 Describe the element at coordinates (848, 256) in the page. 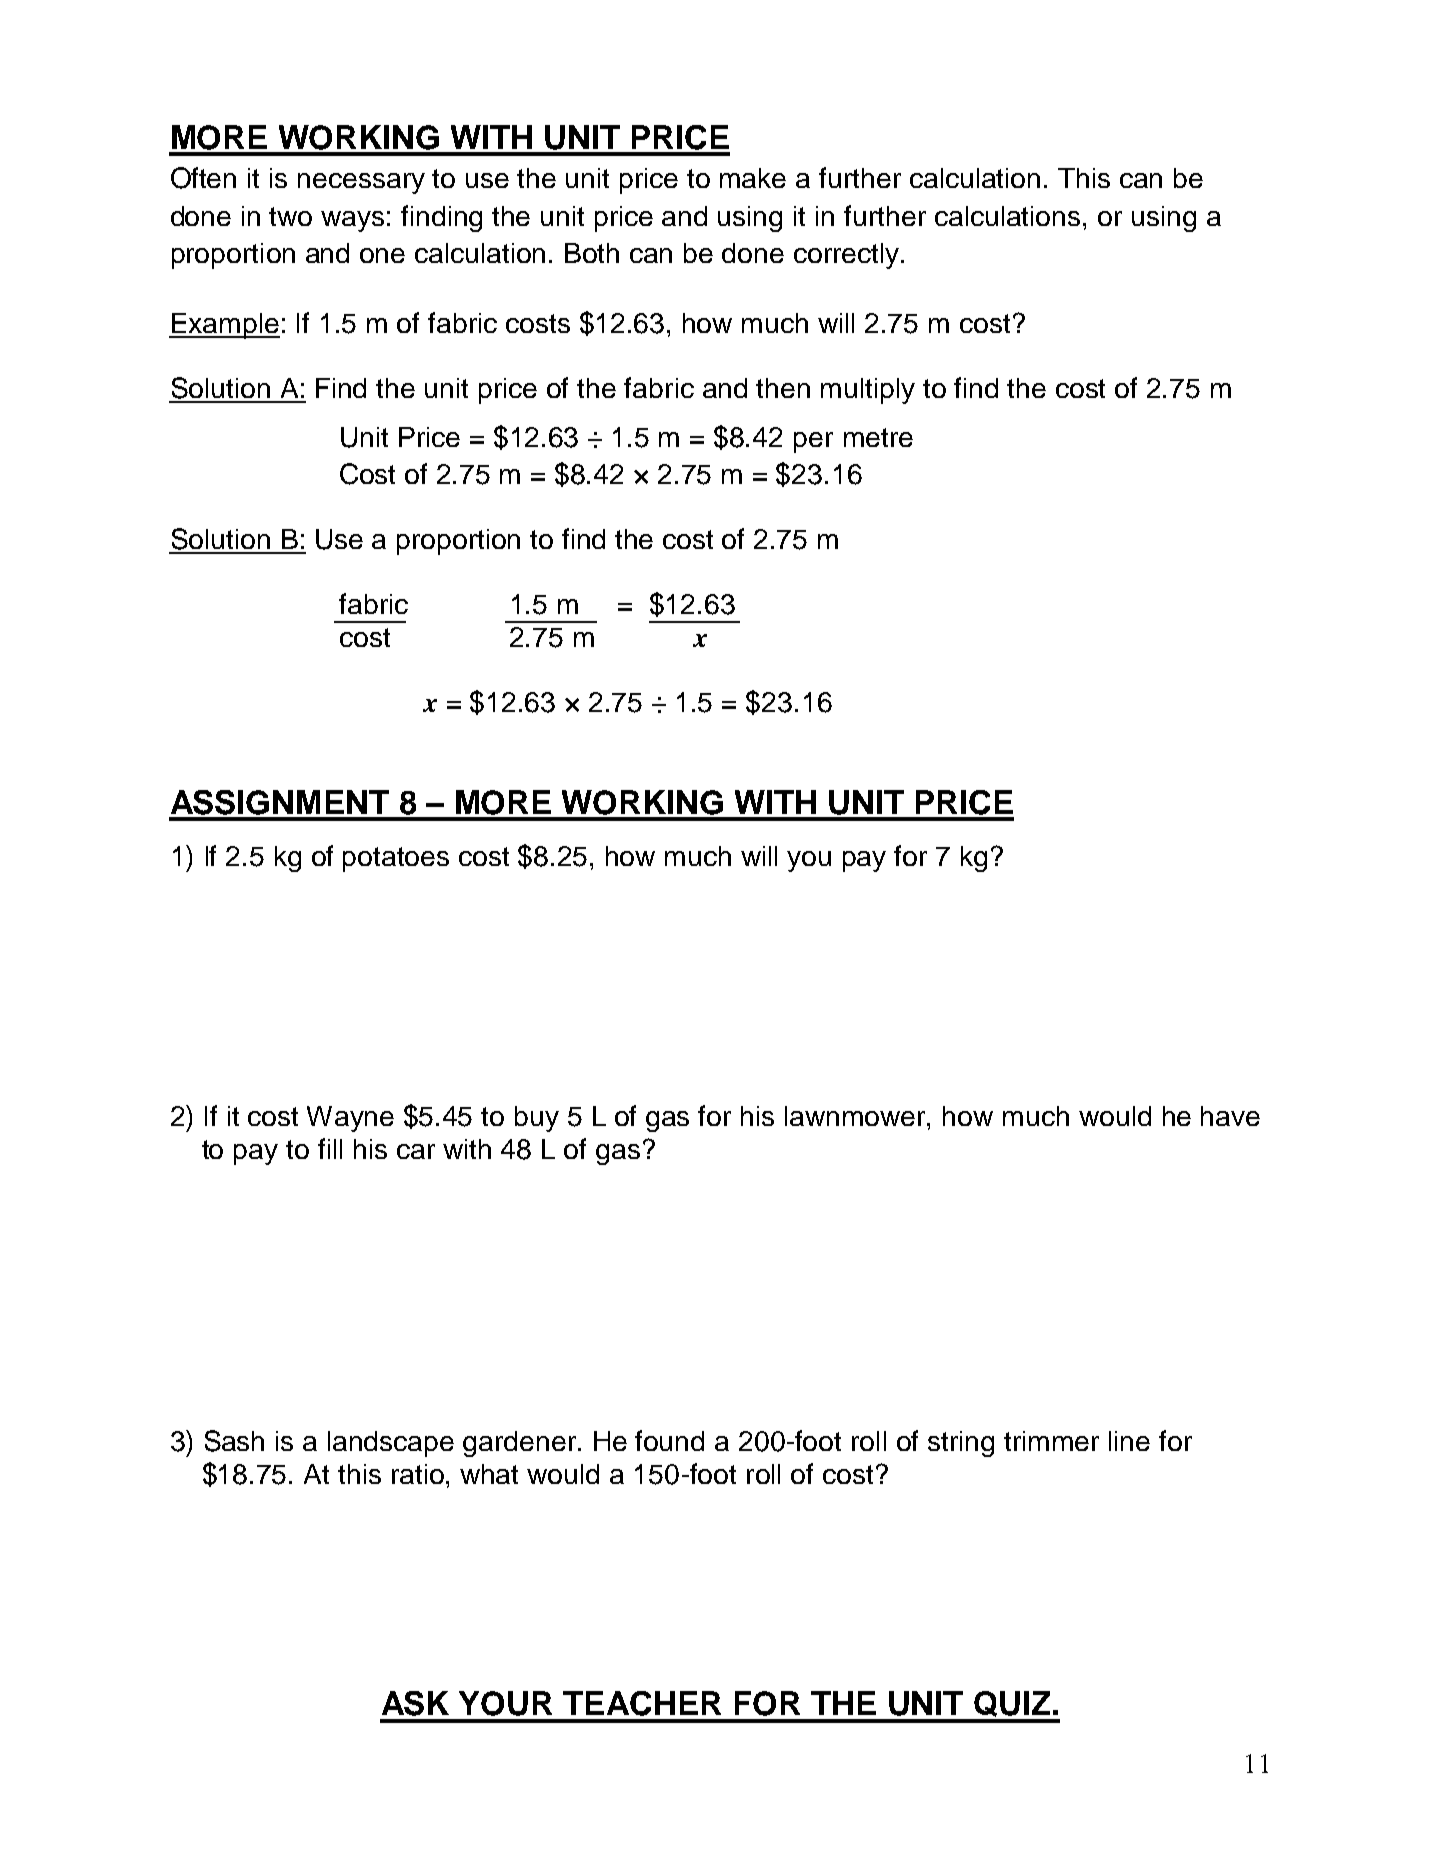

I see `correctly` at that location.
